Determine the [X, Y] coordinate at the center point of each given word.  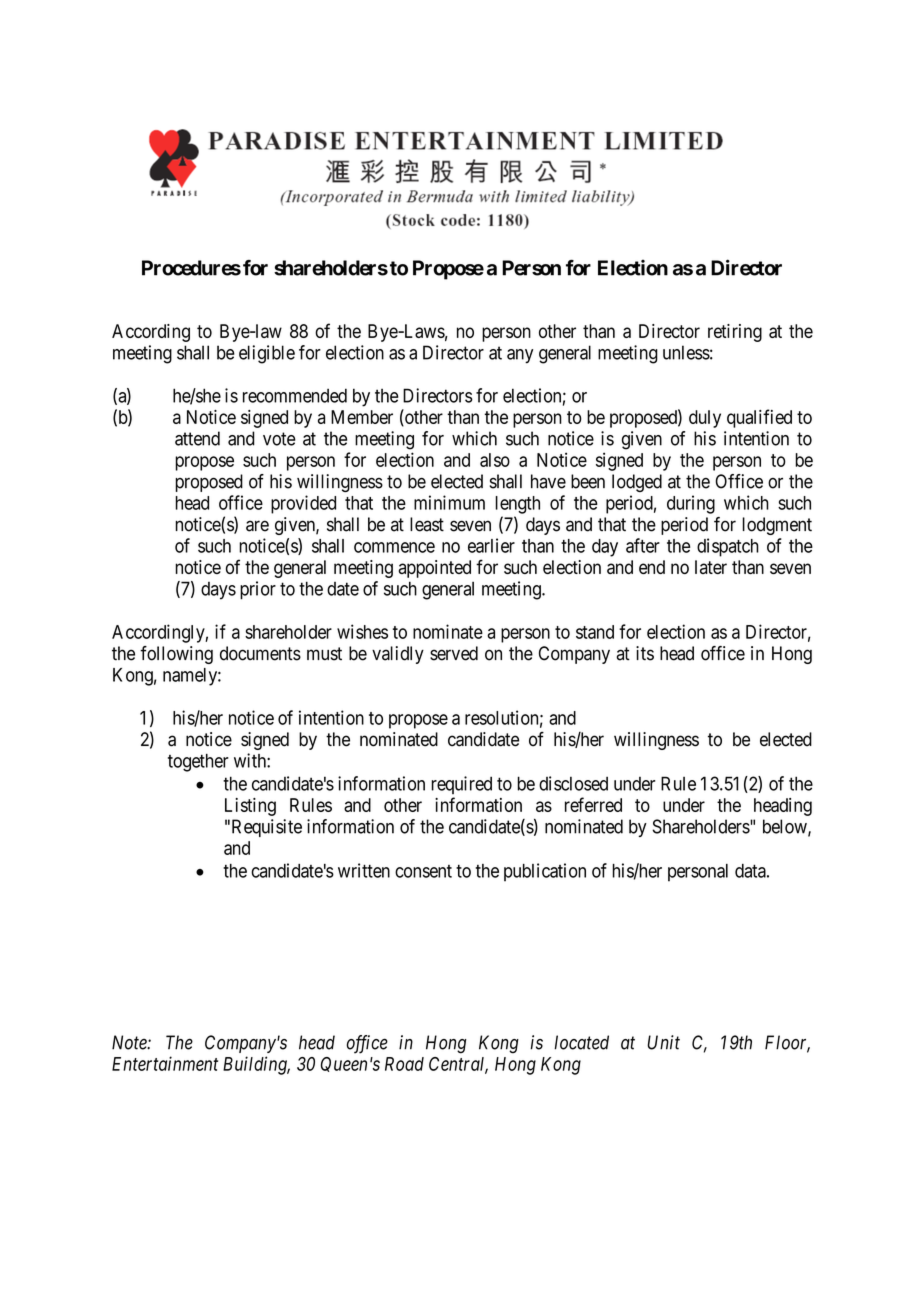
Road [404, 1064]
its [645, 653]
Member [362, 417]
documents [260, 653]
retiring [735, 333]
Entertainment [165, 1063]
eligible [267, 354]
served [454, 653]
